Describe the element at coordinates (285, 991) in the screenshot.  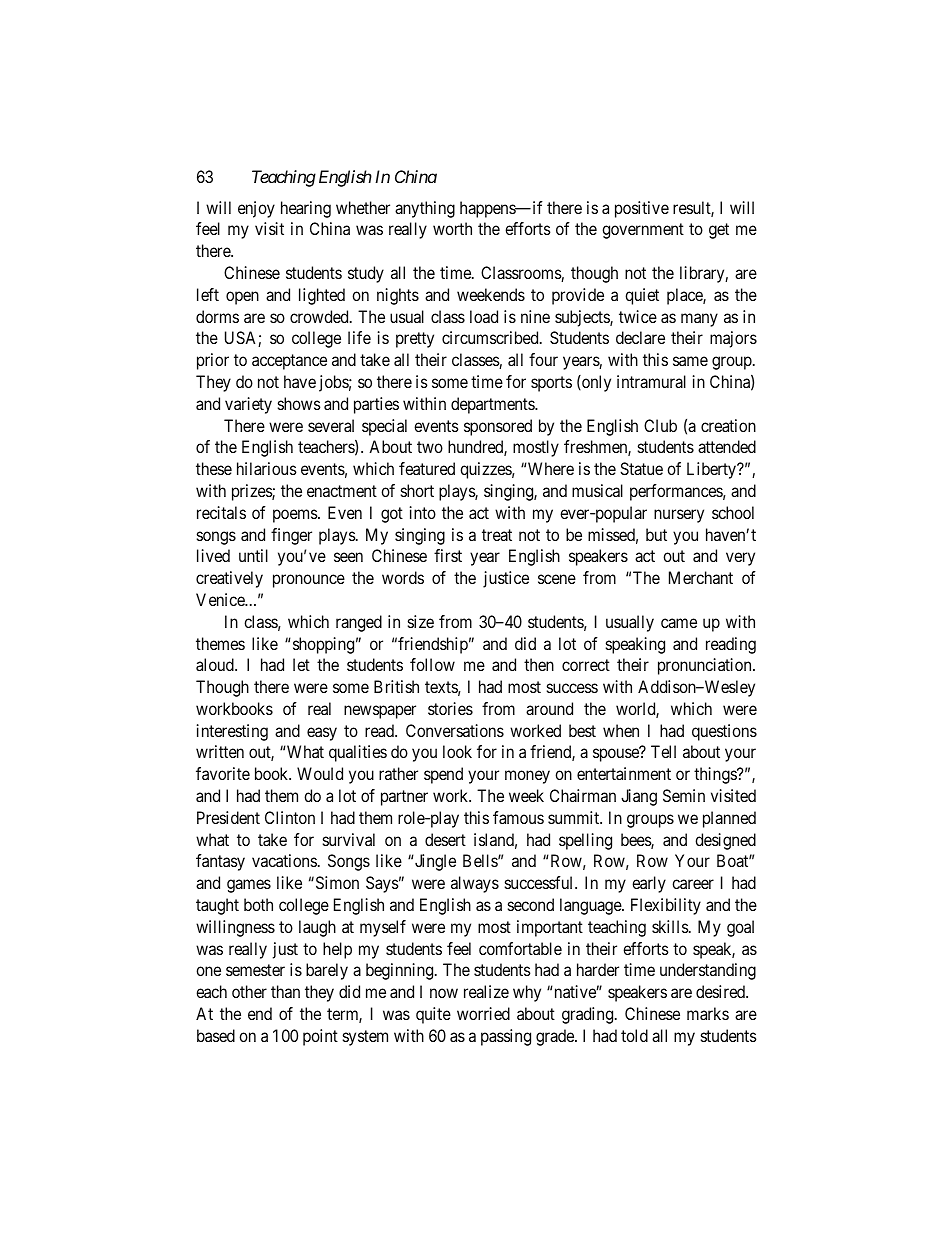
I see `than` at that location.
